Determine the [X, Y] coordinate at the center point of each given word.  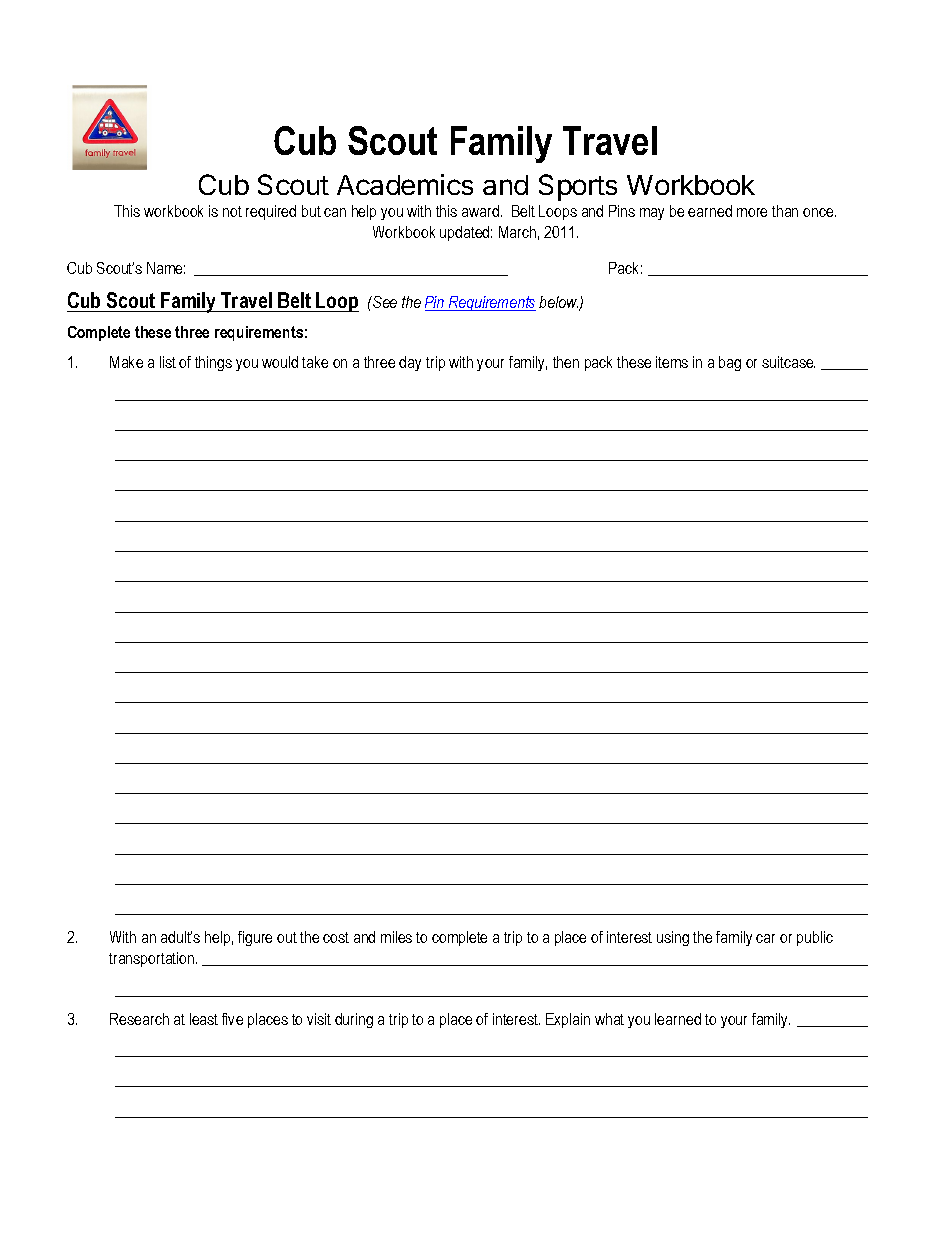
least [204, 1019]
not [232, 211]
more [752, 212]
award [480, 211]
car [765, 938]
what [609, 1019]
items [672, 362]
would [280, 362]
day [410, 363]
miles [396, 937]
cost [336, 937]
